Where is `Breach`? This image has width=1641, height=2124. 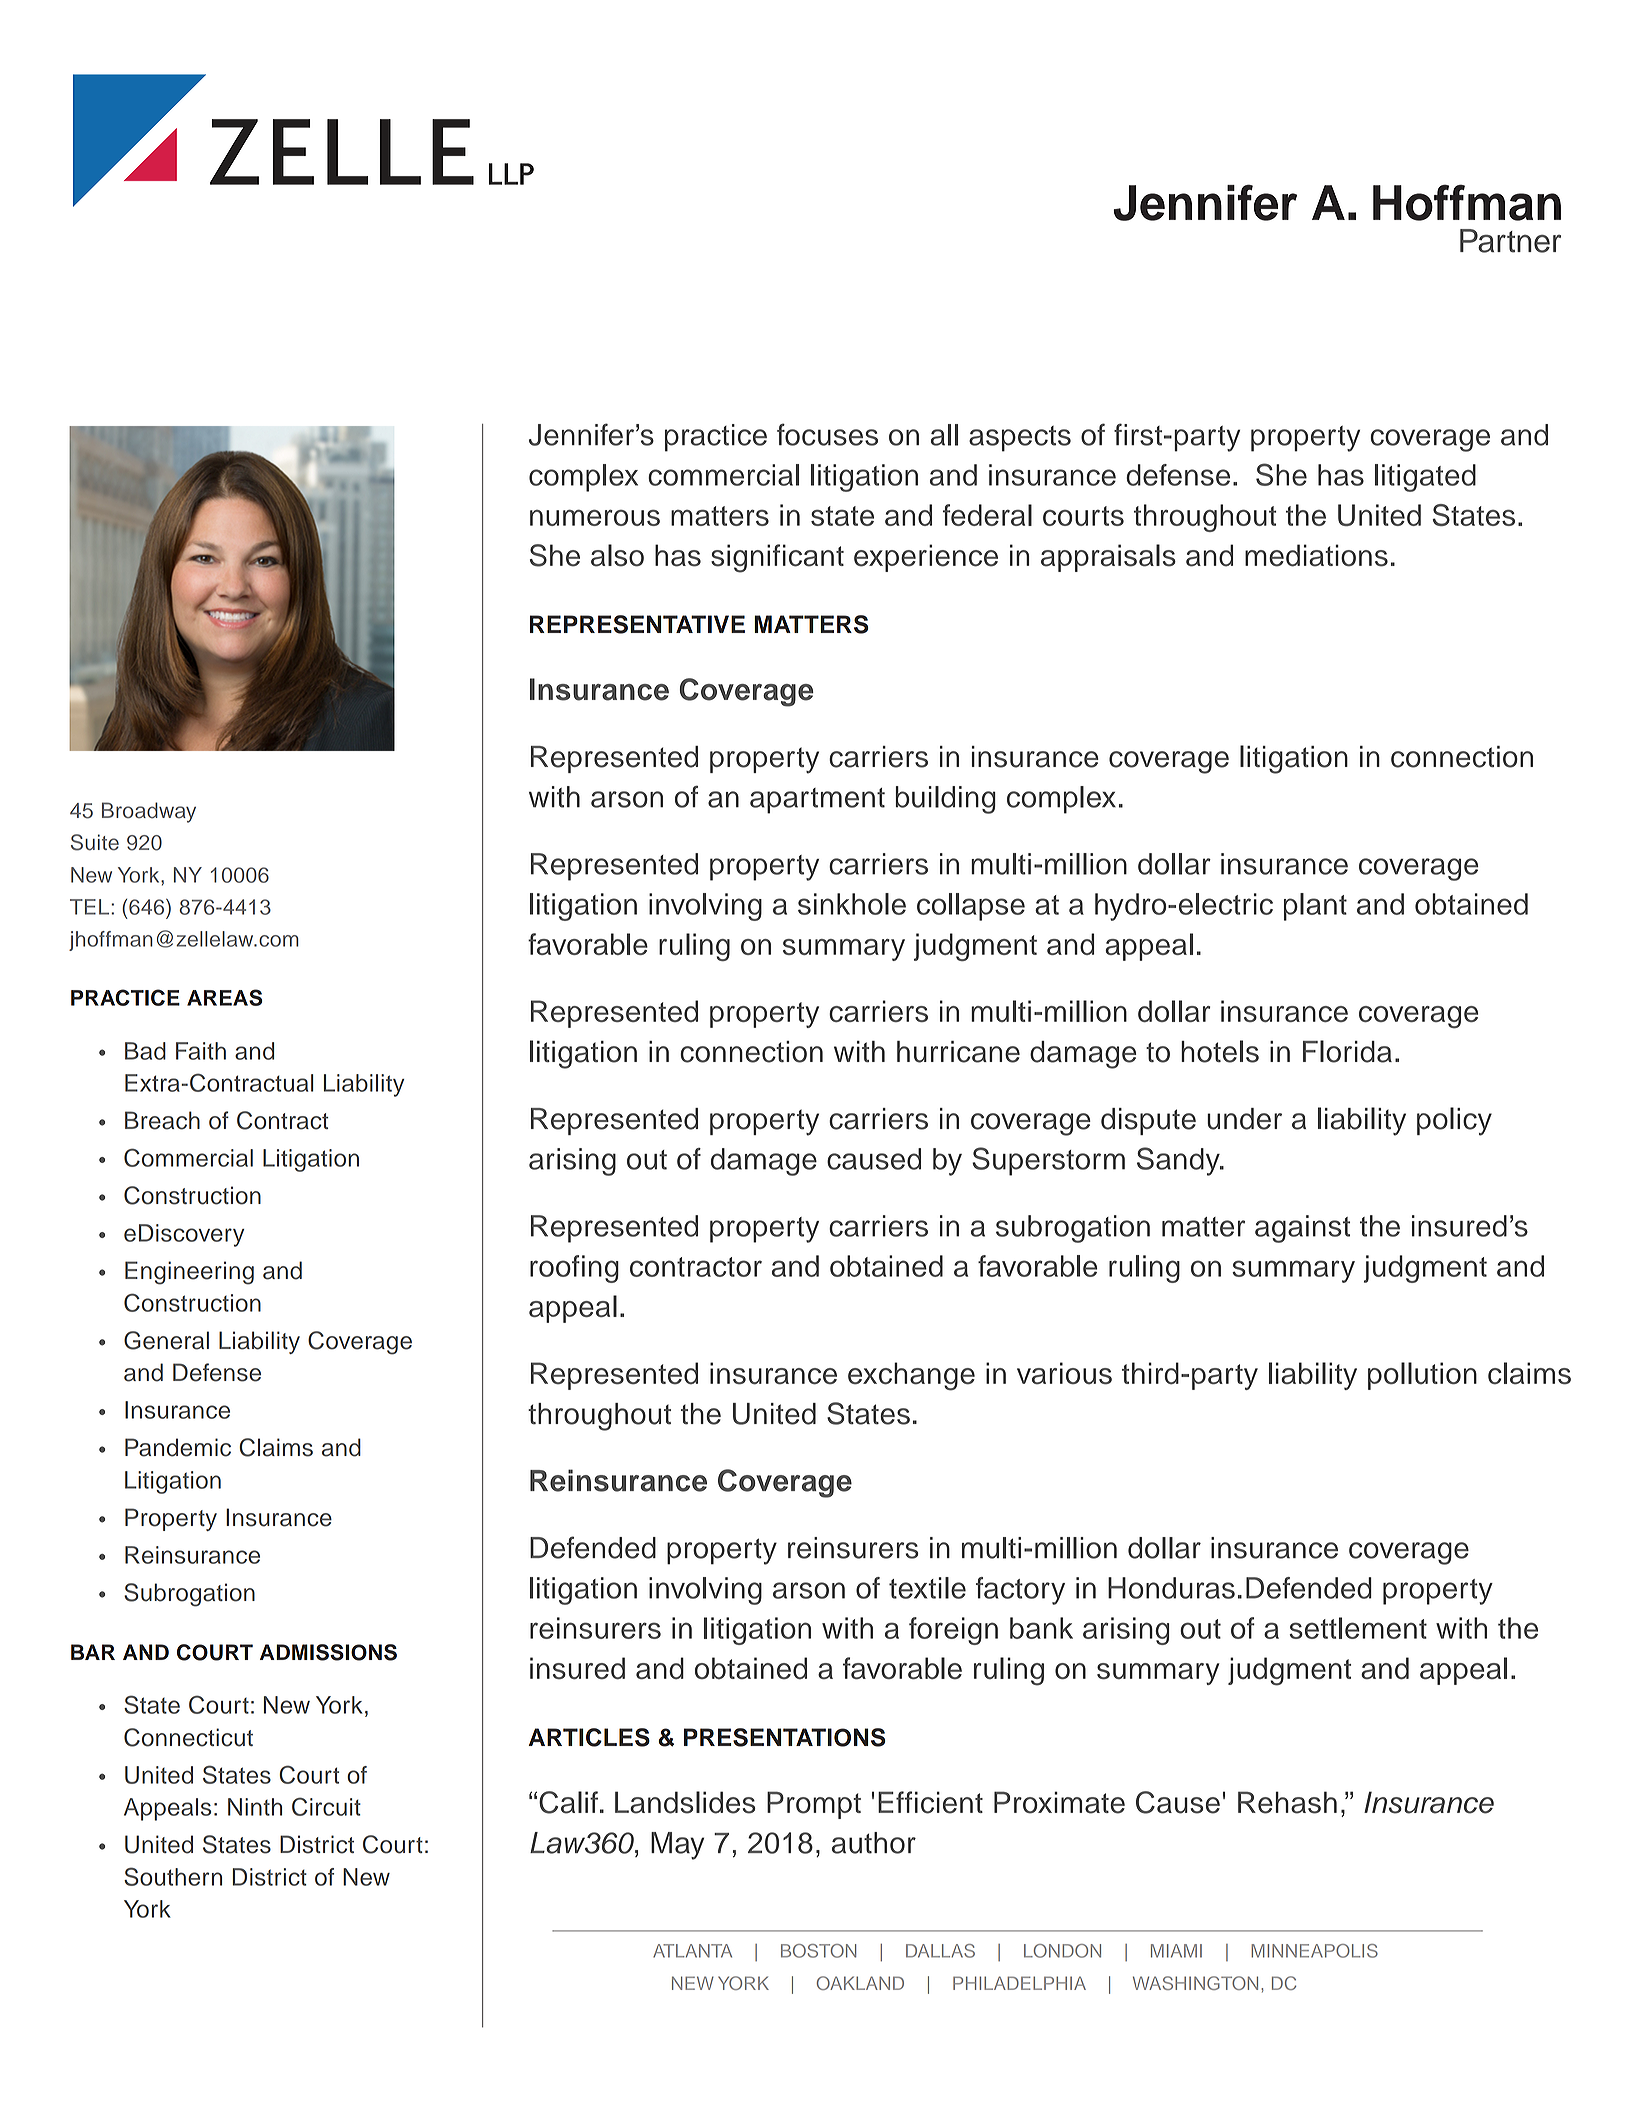 Breach is located at coordinates (162, 1120).
